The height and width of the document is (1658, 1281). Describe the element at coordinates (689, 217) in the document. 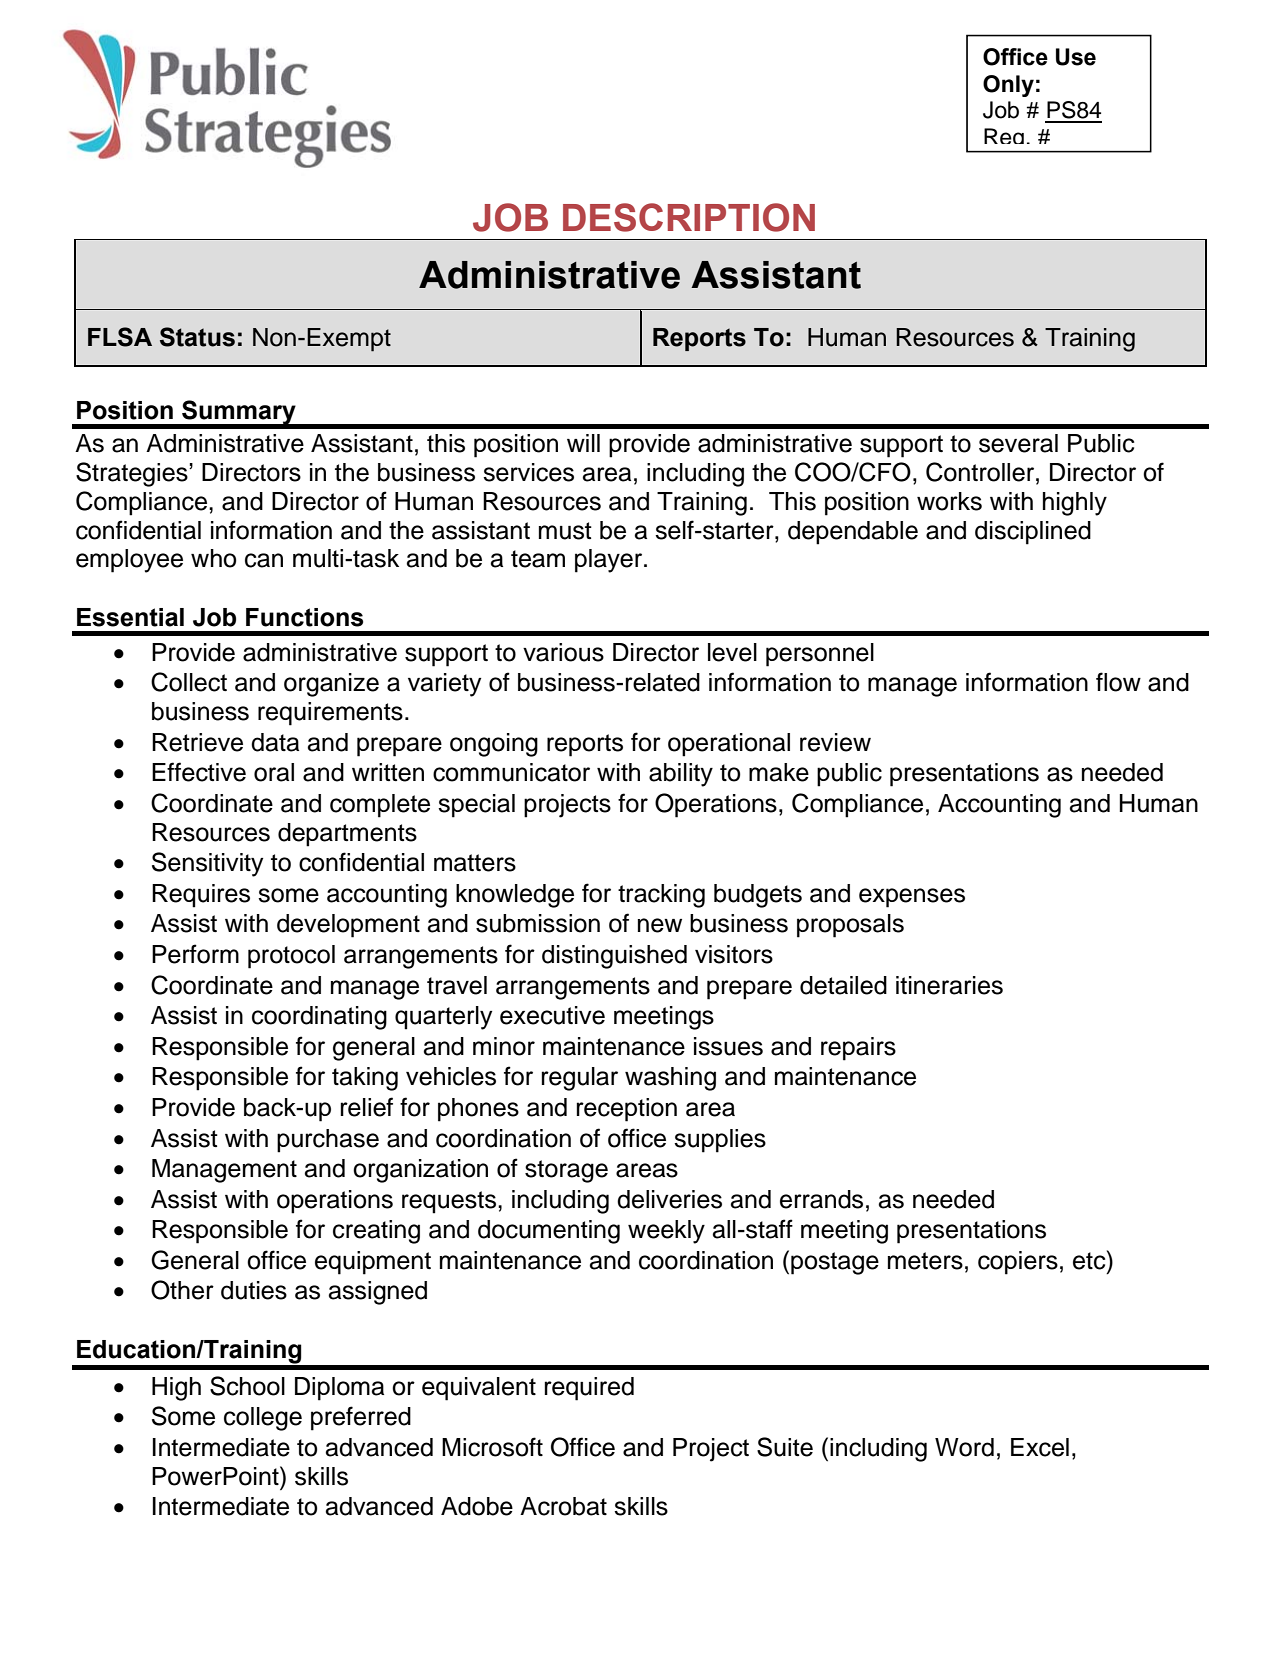

I see `DESCRIPTION` at that location.
